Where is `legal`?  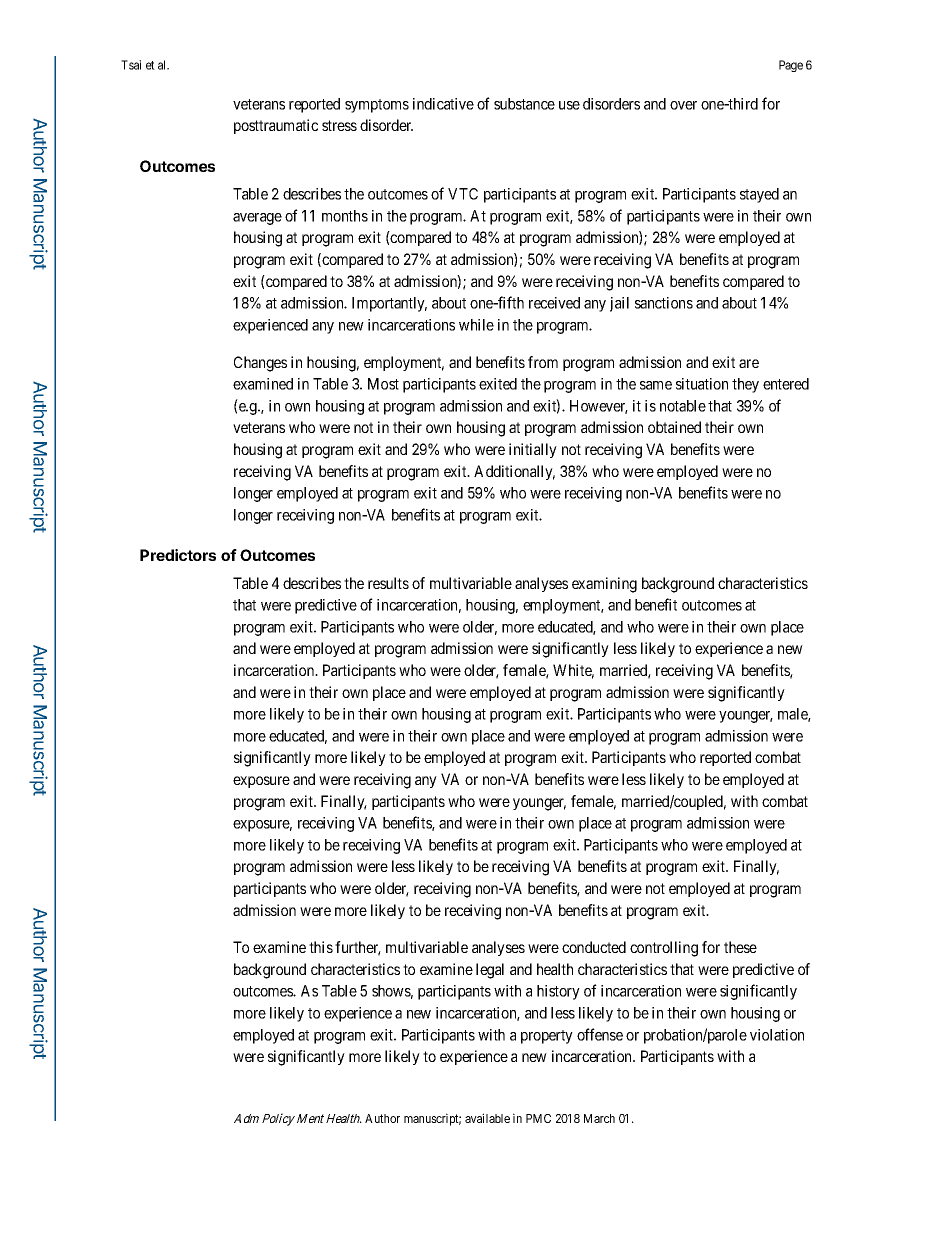 legal is located at coordinates (490, 971).
